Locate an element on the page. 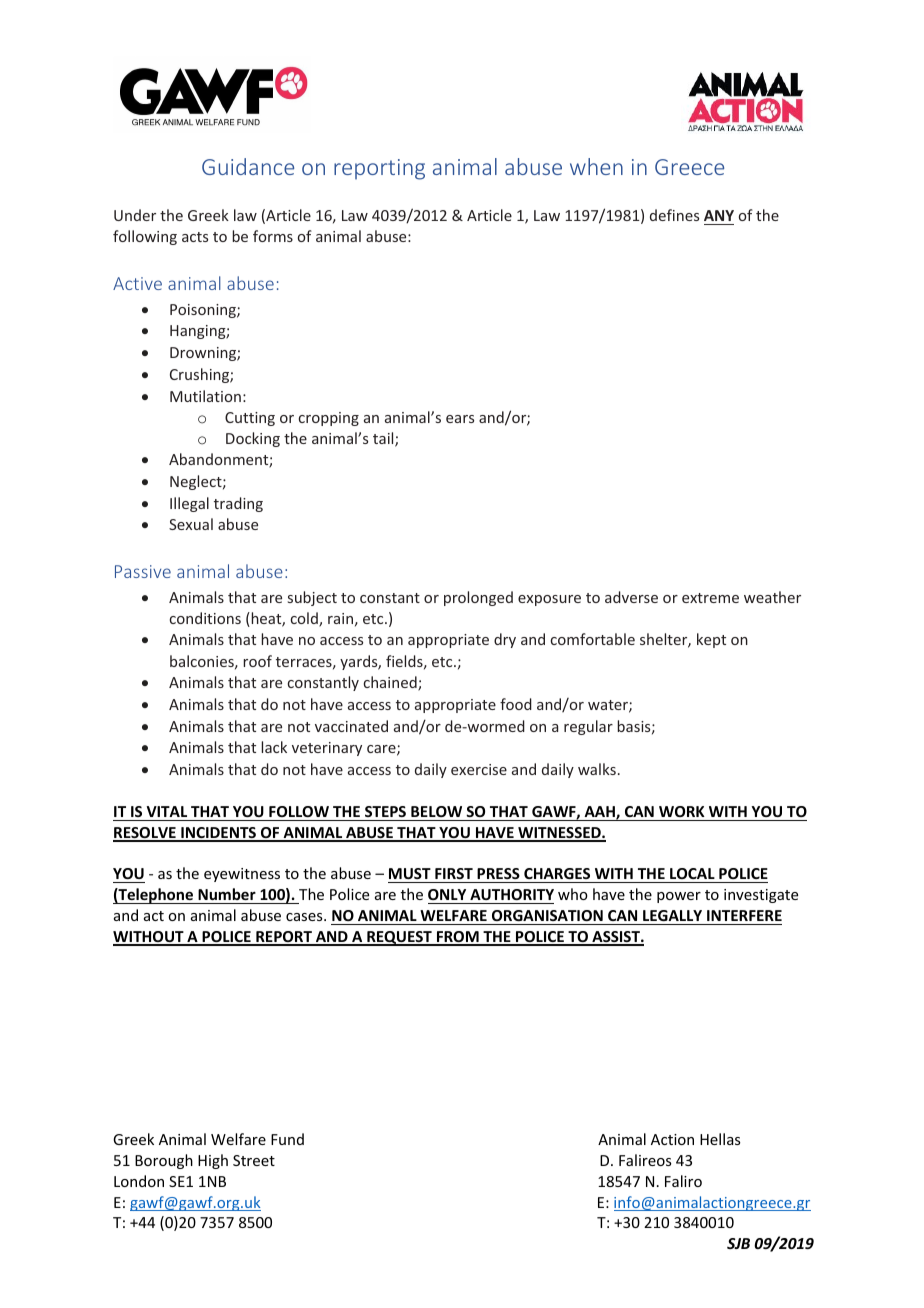  defines is located at coordinates (674, 215).
